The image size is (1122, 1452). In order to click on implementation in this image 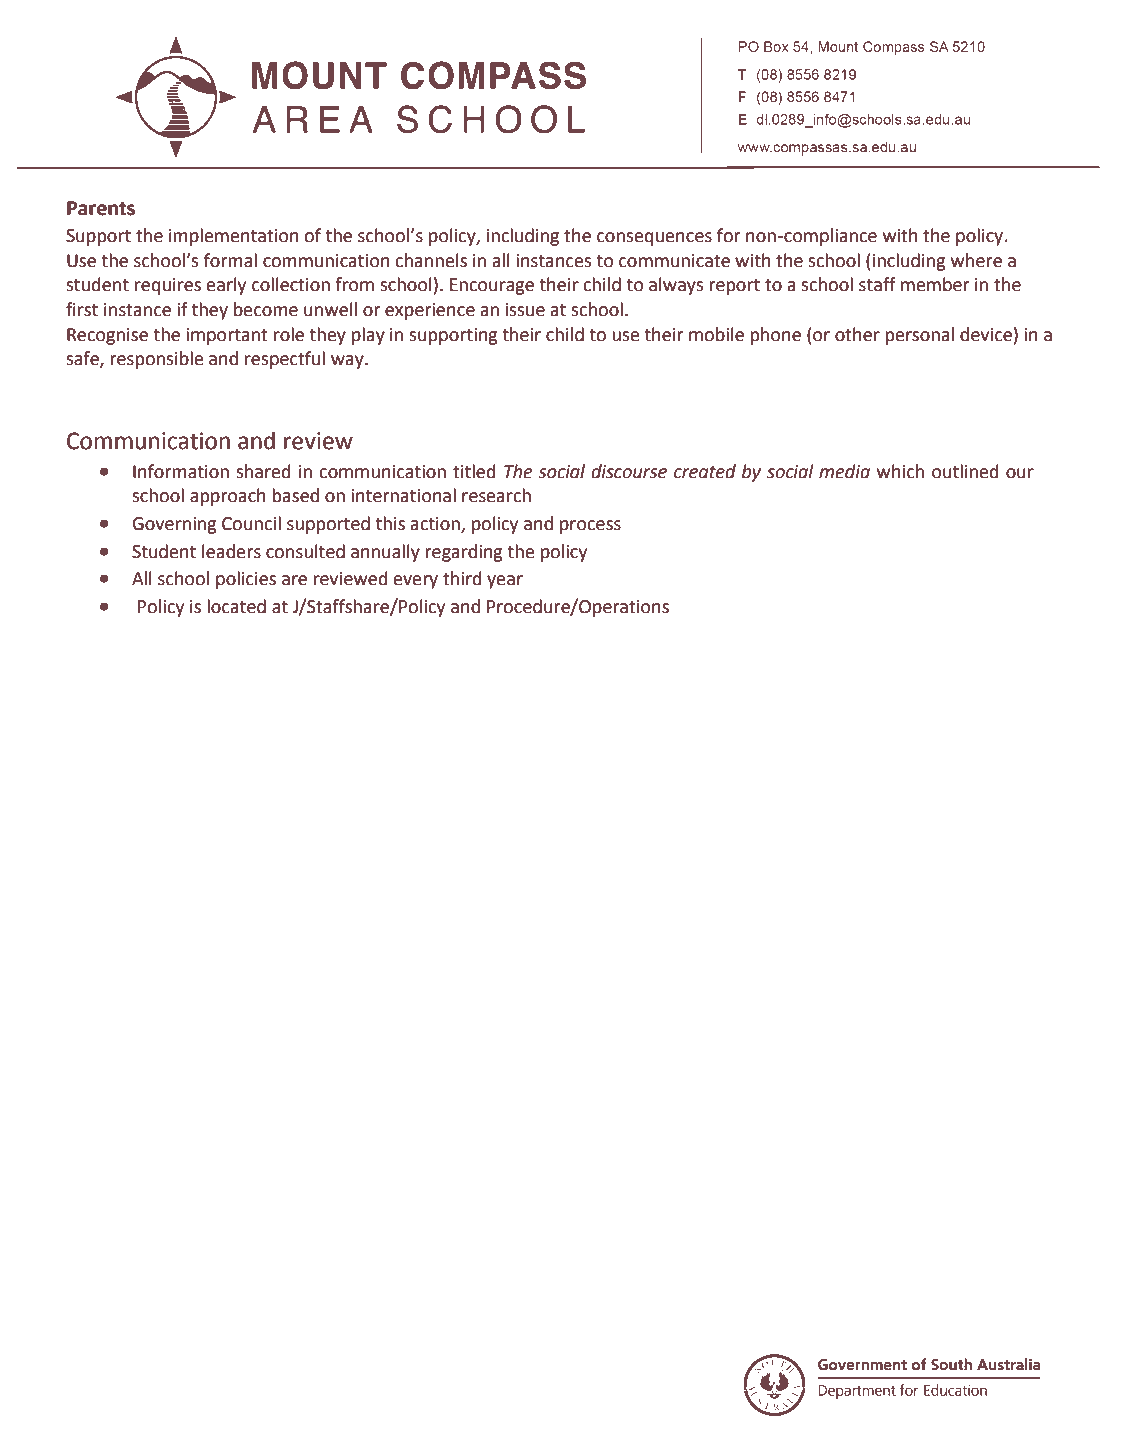, I will do `click(234, 237)`.
